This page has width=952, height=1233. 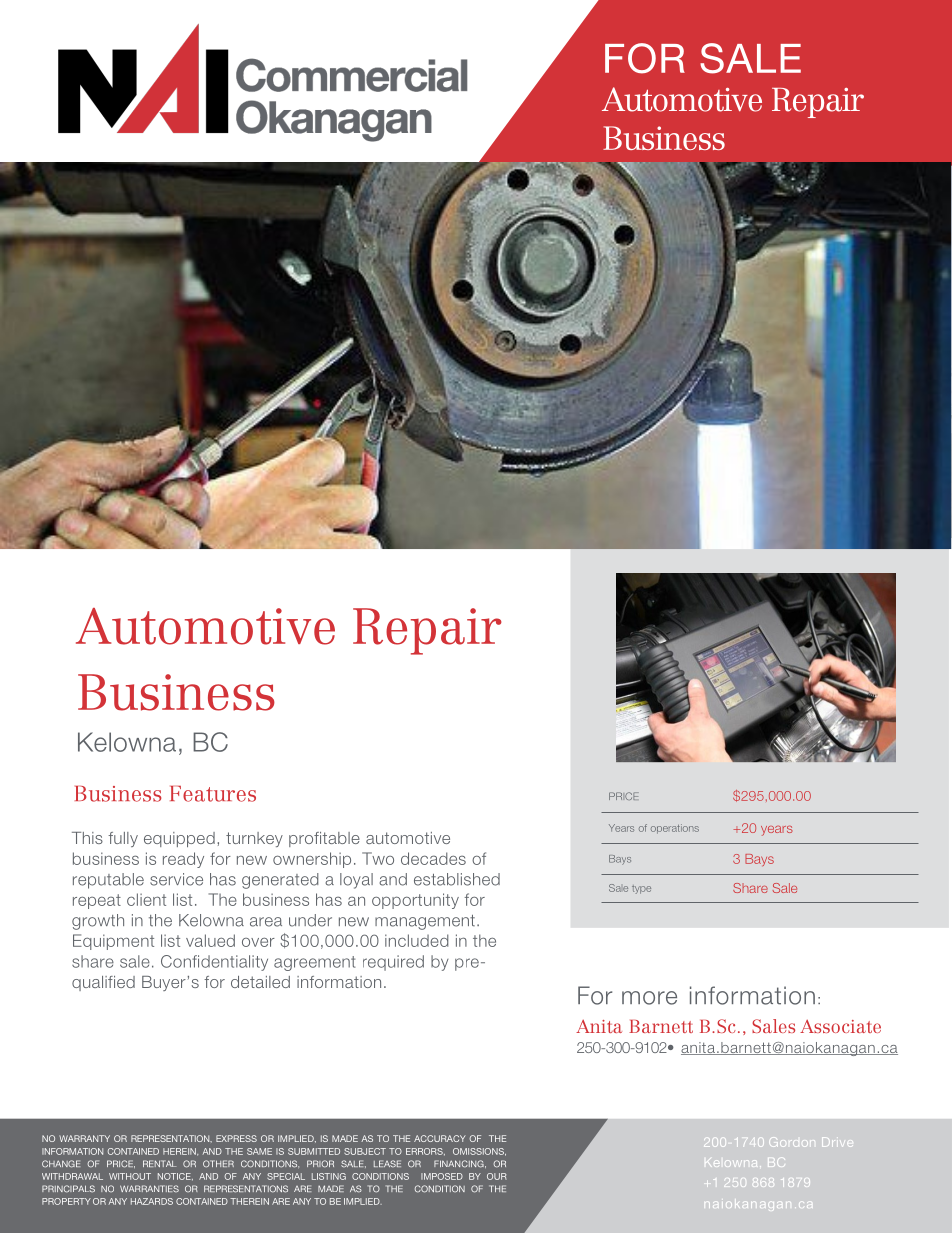 What do you see at coordinates (840, 1026) in the page?
I see `Associate` at bounding box center [840, 1026].
